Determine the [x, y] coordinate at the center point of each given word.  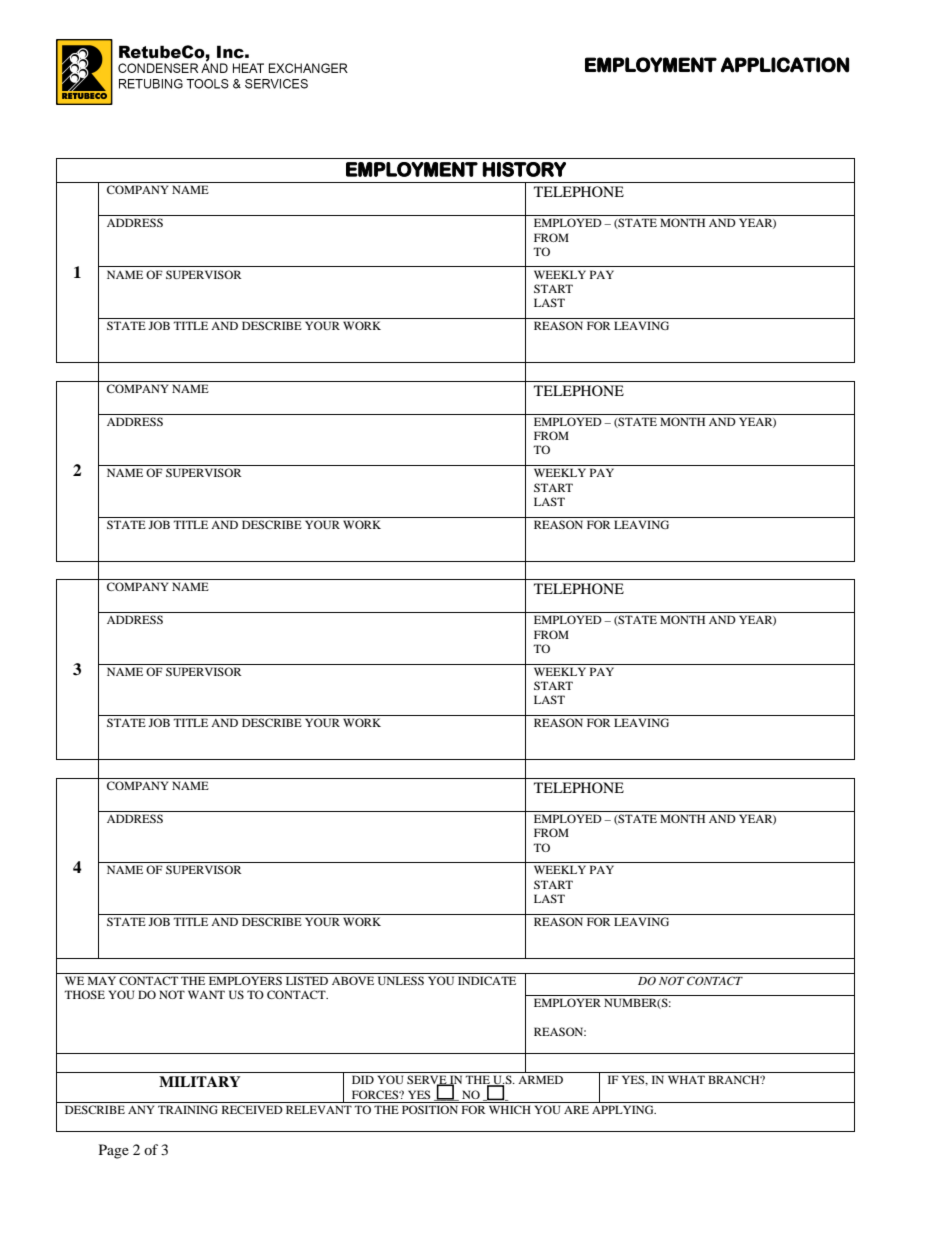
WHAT [686, 1079]
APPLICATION [785, 65]
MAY [102, 980]
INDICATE [487, 980]
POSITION [430, 1109]
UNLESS [401, 980]
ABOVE [353, 980]
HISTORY [524, 169]
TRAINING [188, 1109]
